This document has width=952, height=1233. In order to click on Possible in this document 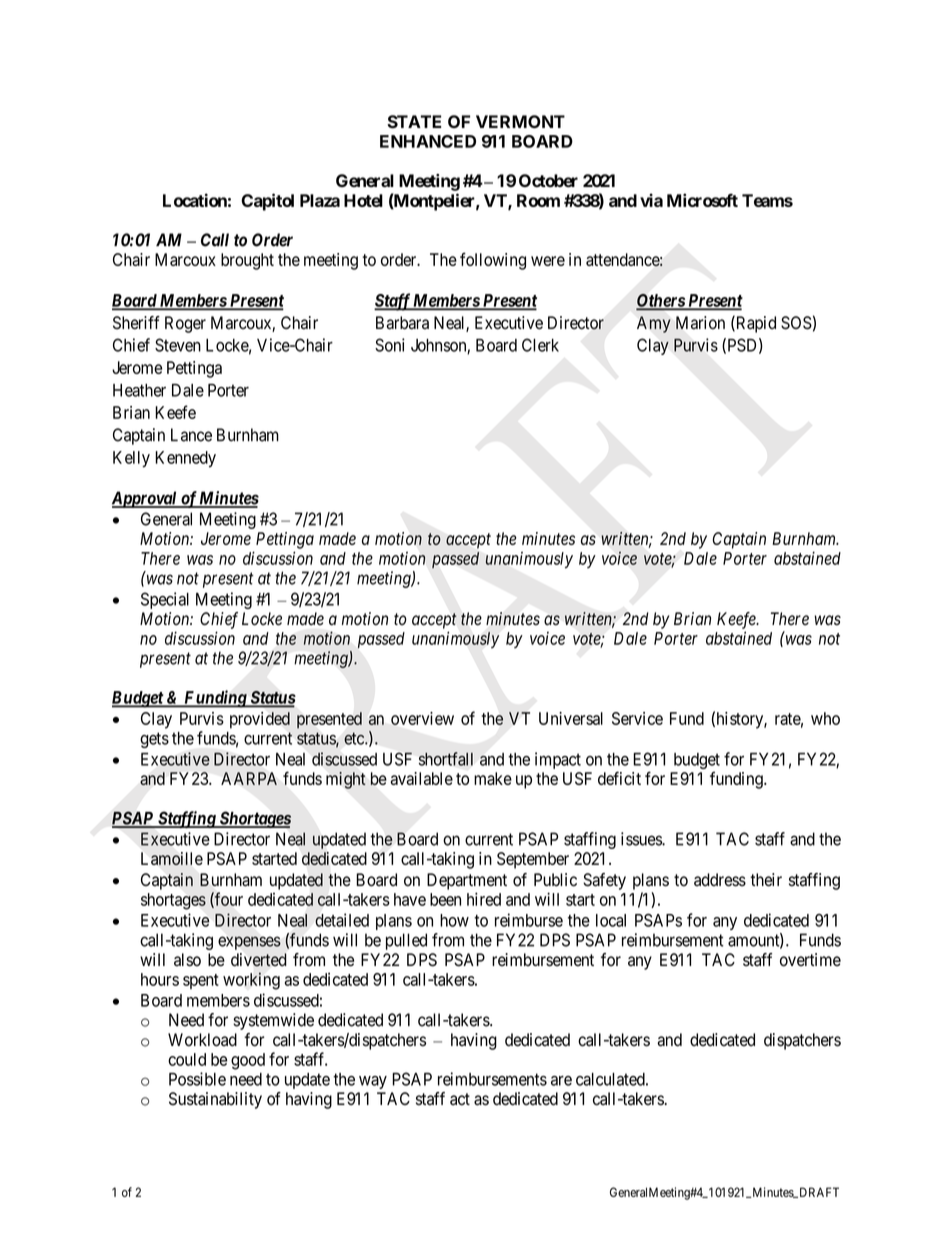, I will do `click(197, 1079)`.
